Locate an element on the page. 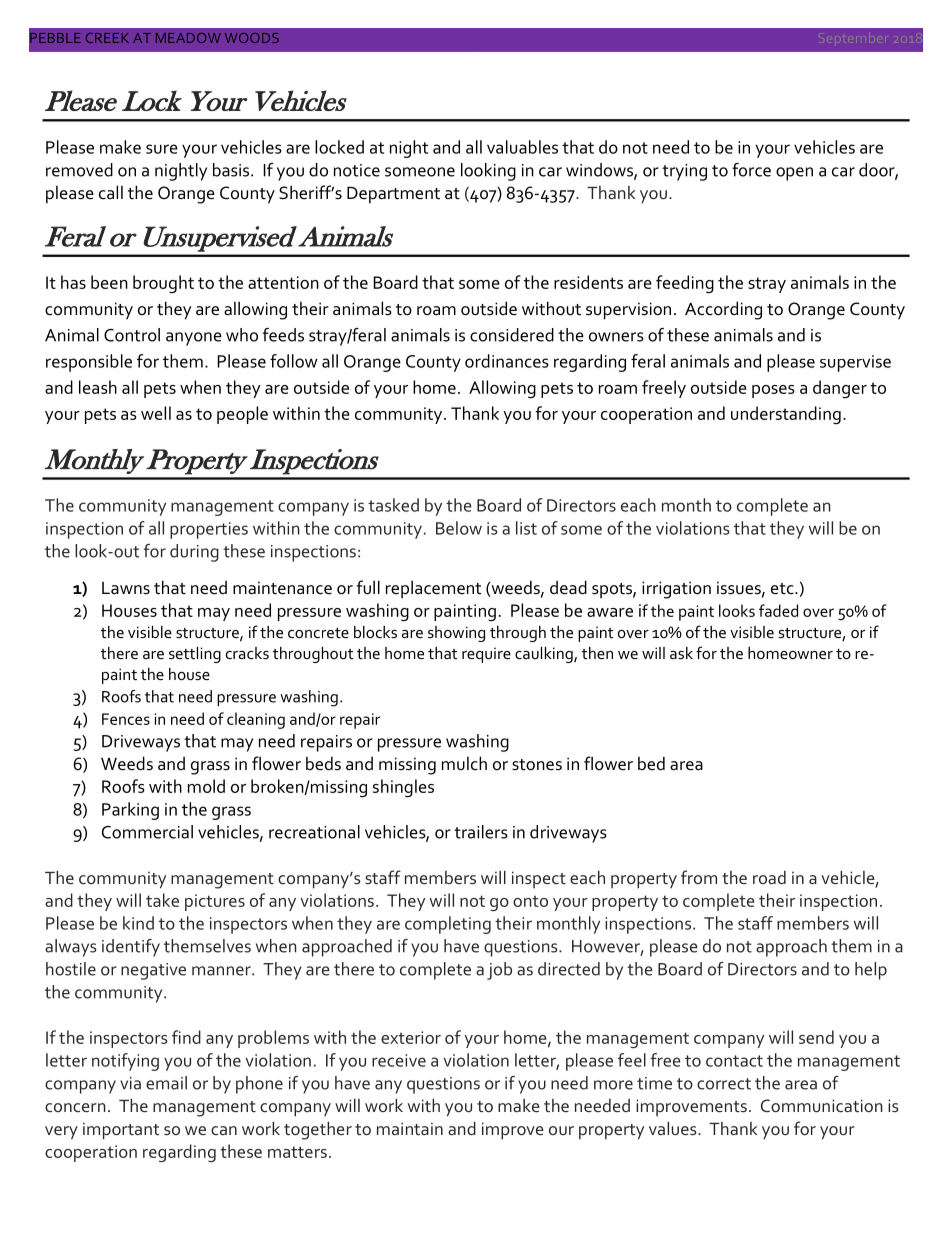  mold is located at coordinates (206, 786).
